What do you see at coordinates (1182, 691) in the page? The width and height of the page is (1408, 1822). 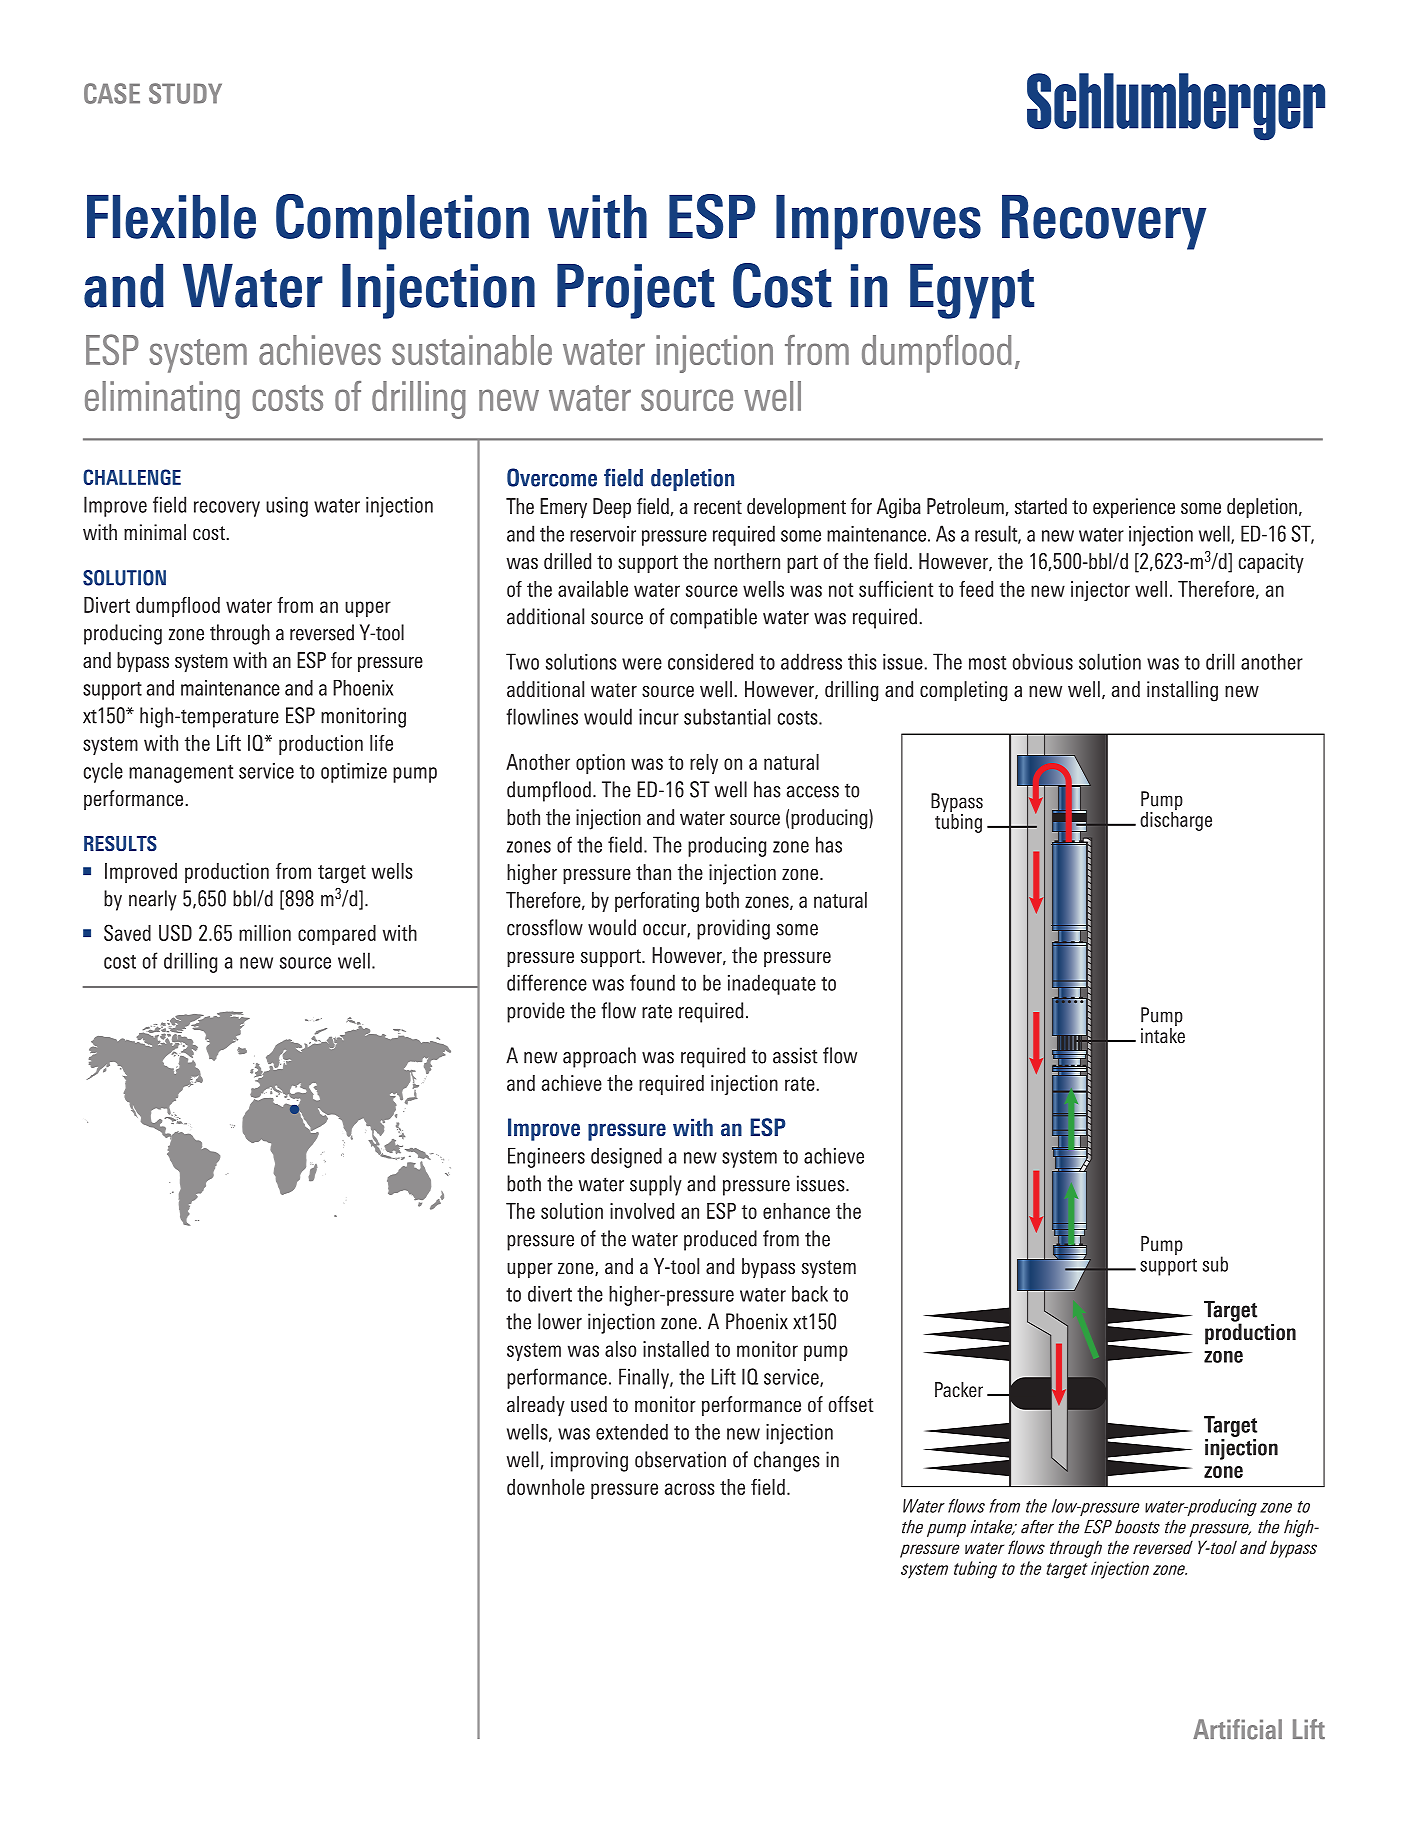 I see `installing` at bounding box center [1182, 691].
